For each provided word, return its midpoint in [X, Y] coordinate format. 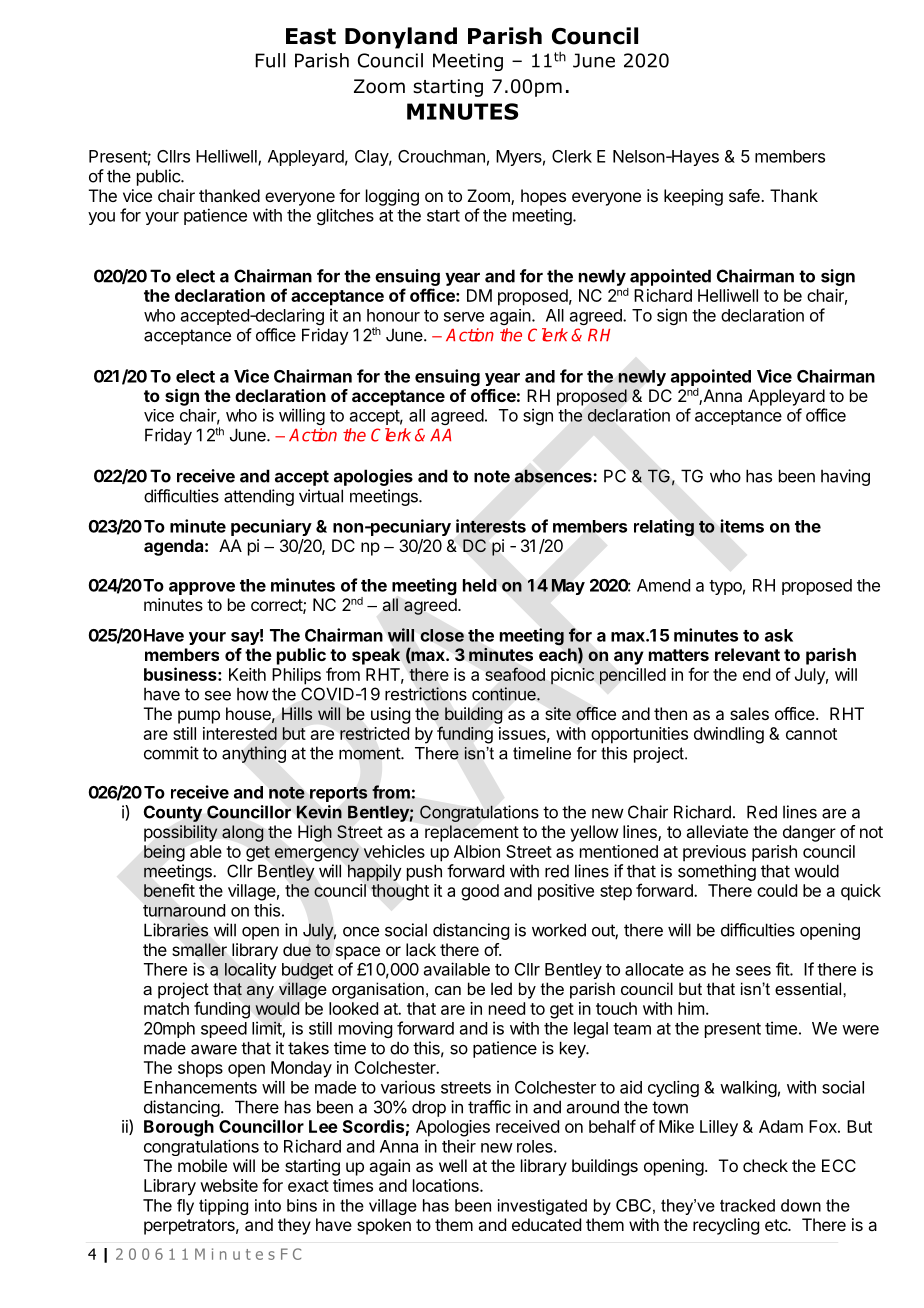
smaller [200, 949]
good [480, 892]
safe [745, 195]
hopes [543, 197]
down [801, 1205]
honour [393, 315]
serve [464, 317]
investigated [542, 1207]
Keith [247, 674]
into [268, 1205]
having [845, 477]
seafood [515, 674]
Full [270, 60]
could [777, 890]
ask [779, 635]
